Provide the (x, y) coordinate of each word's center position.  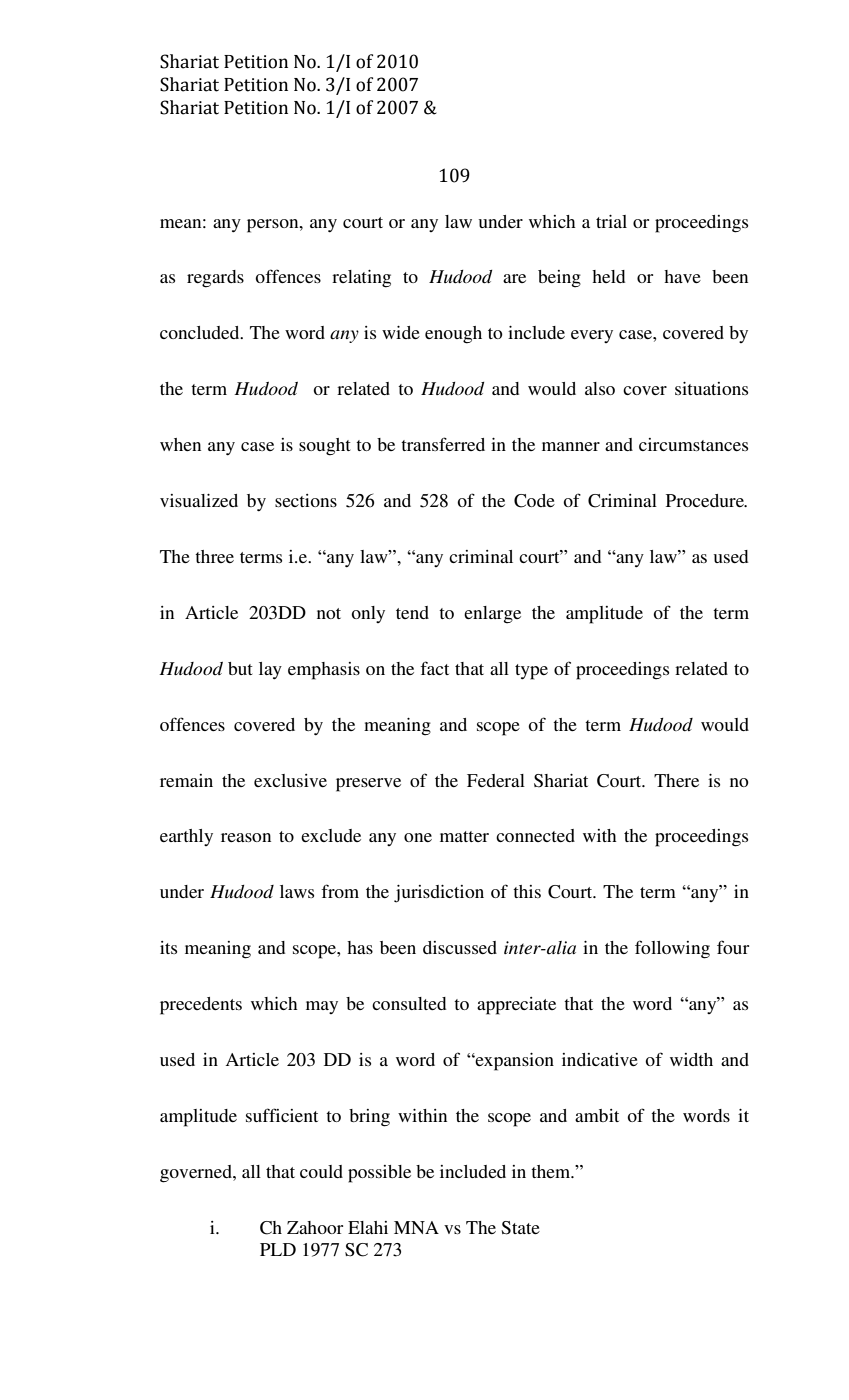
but (240, 668)
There (676, 780)
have (682, 276)
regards (215, 279)
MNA (416, 1227)
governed (197, 1174)
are (514, 278)
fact (434, 668)
